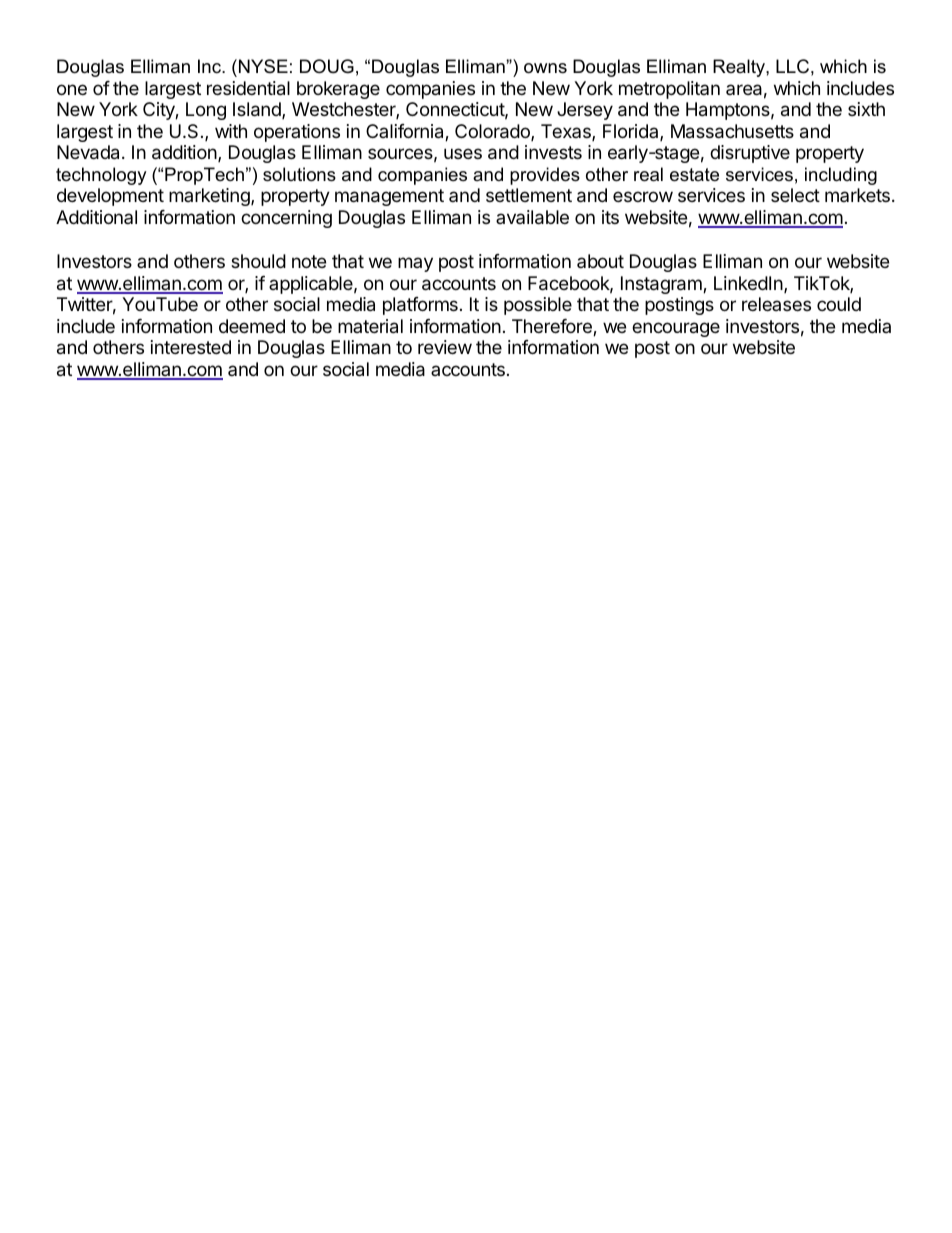  Describe the element at coordinates (191, 347) in the page. I see `interested` at that location.
